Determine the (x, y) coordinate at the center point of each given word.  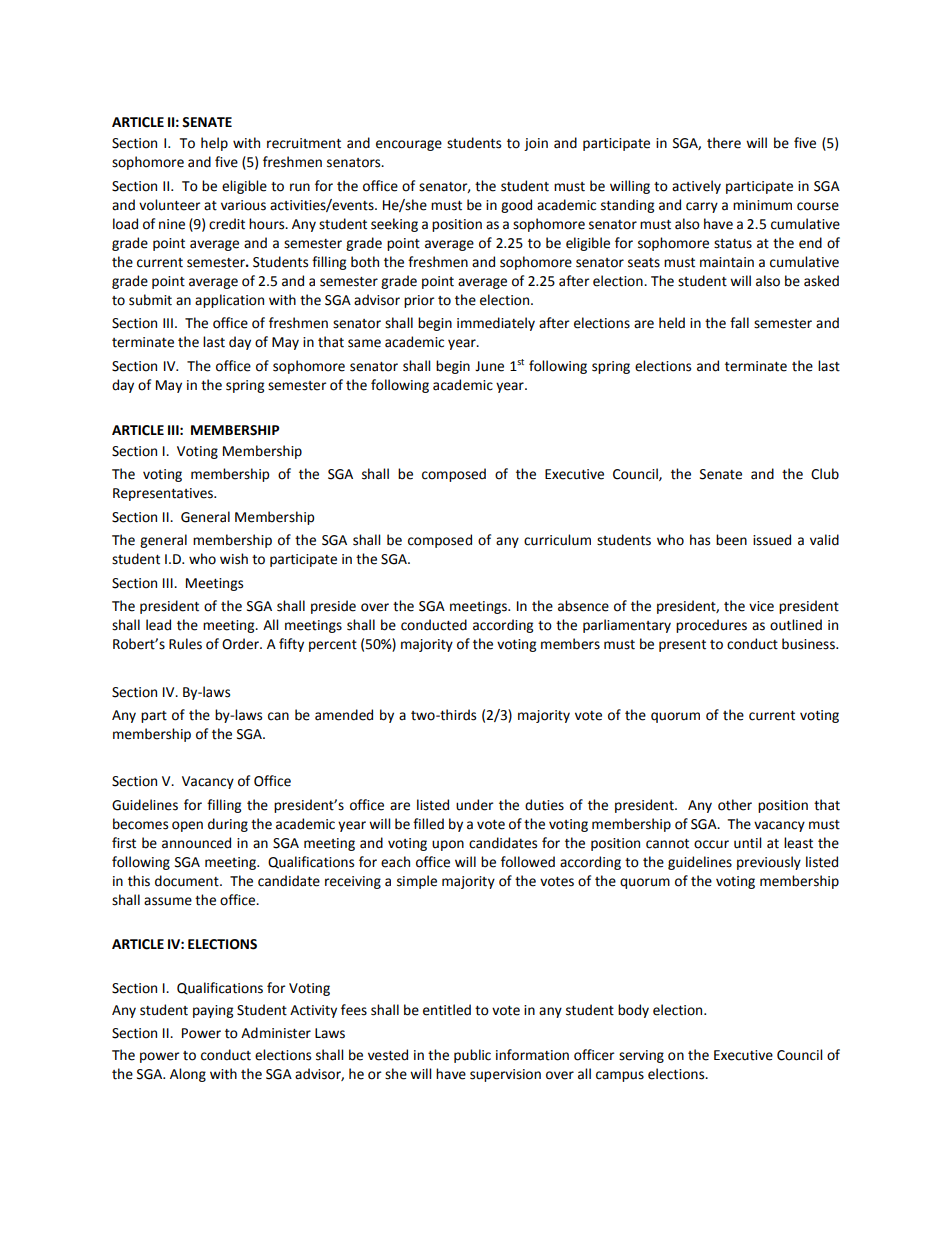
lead (158, 625)
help (214, 144)
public (472, 1056)
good (516, 206)
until (747, 843)
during (228, 825)
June (489, 366)
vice (761, 606)
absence (583, 606)
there (724, 143)
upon (448, 845)
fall (739, 323)
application (229, 301)
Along (188, 1075)
